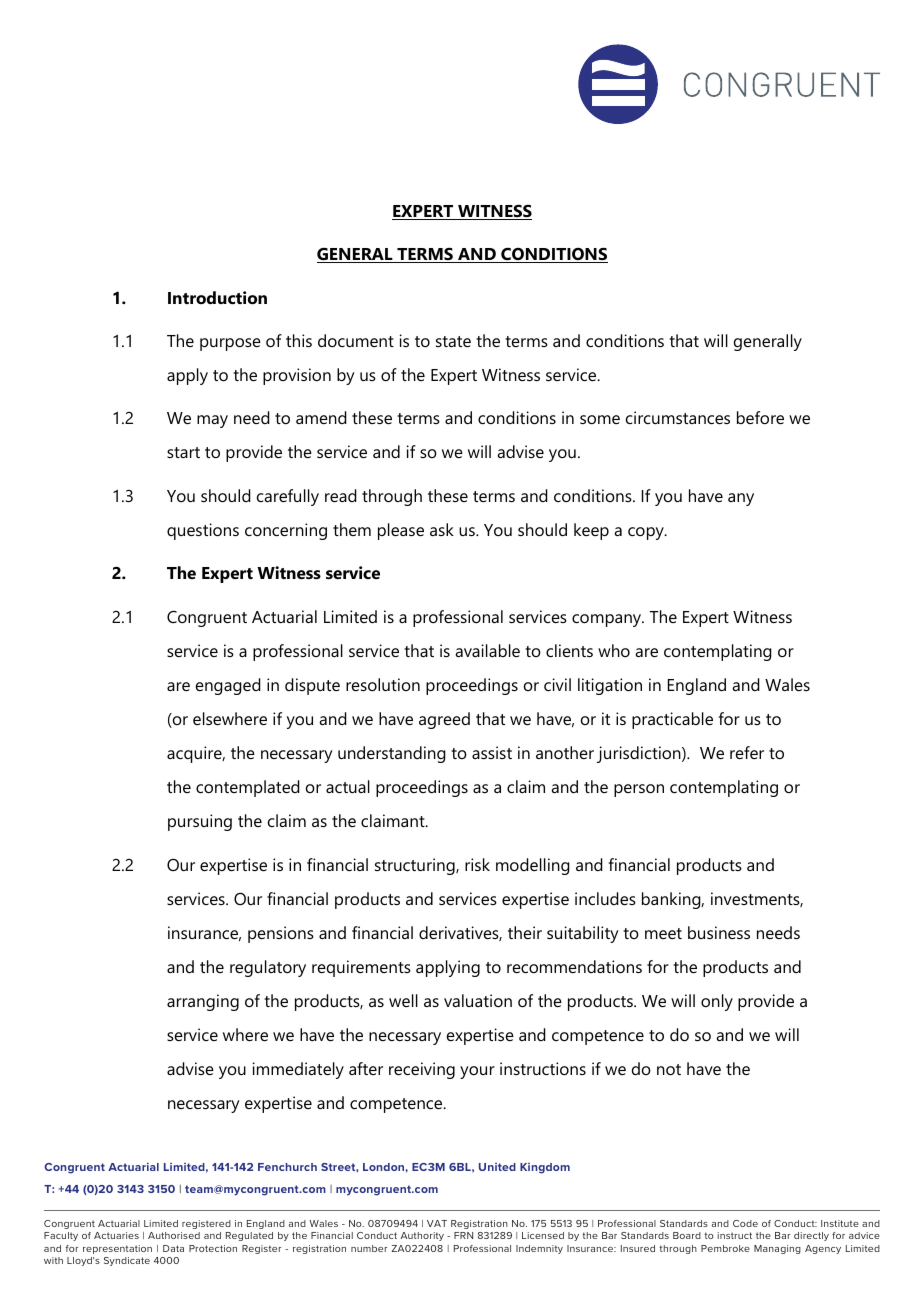 The height and width of the screenshot is (1308, 924). What do you see at coordinates (760, 417) in the screenshot?
I see `before` at bounding box center [760, 417].
